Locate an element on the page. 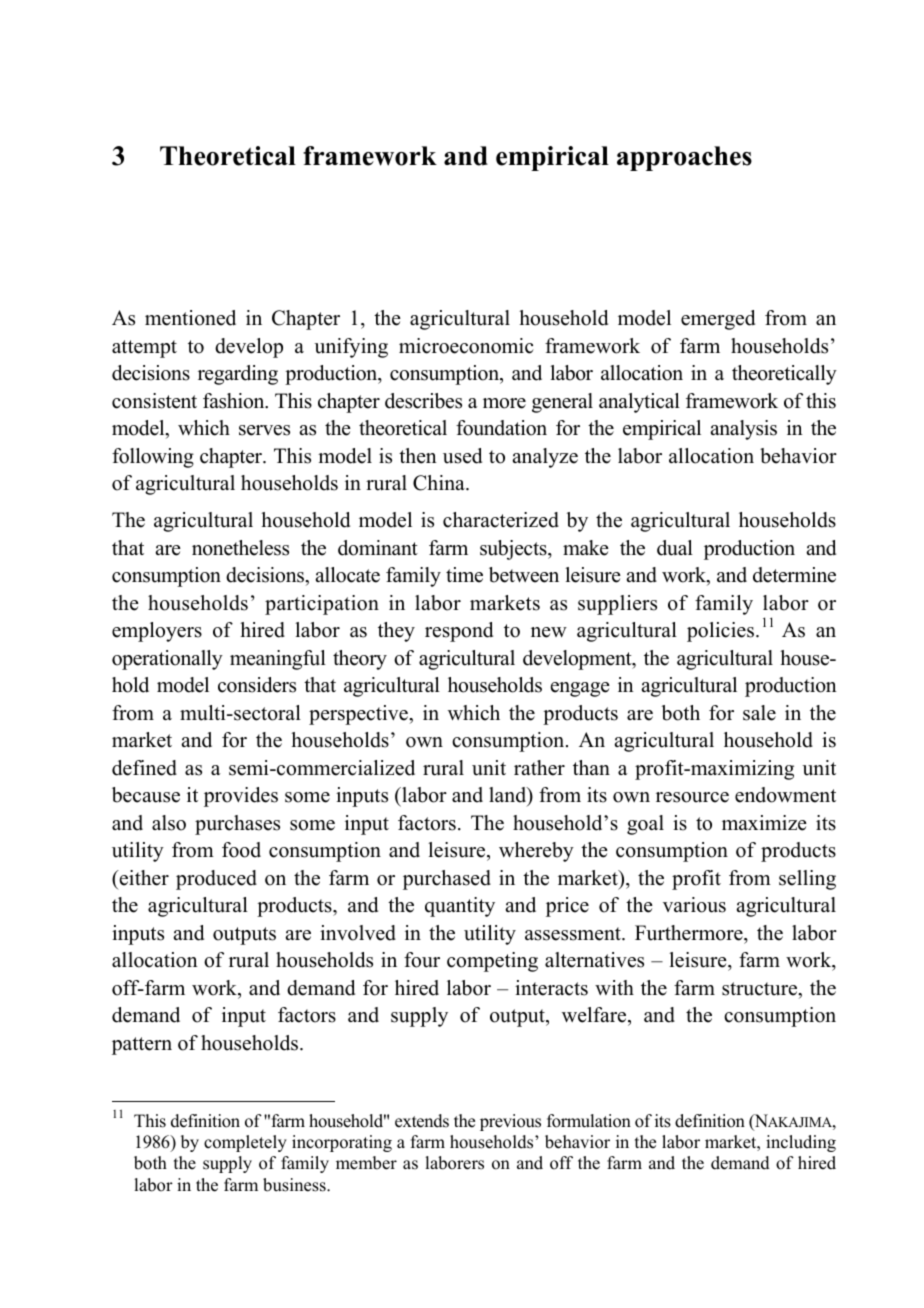 This page has height=1308, width=924. respond is located at coordinates (459, 632).
